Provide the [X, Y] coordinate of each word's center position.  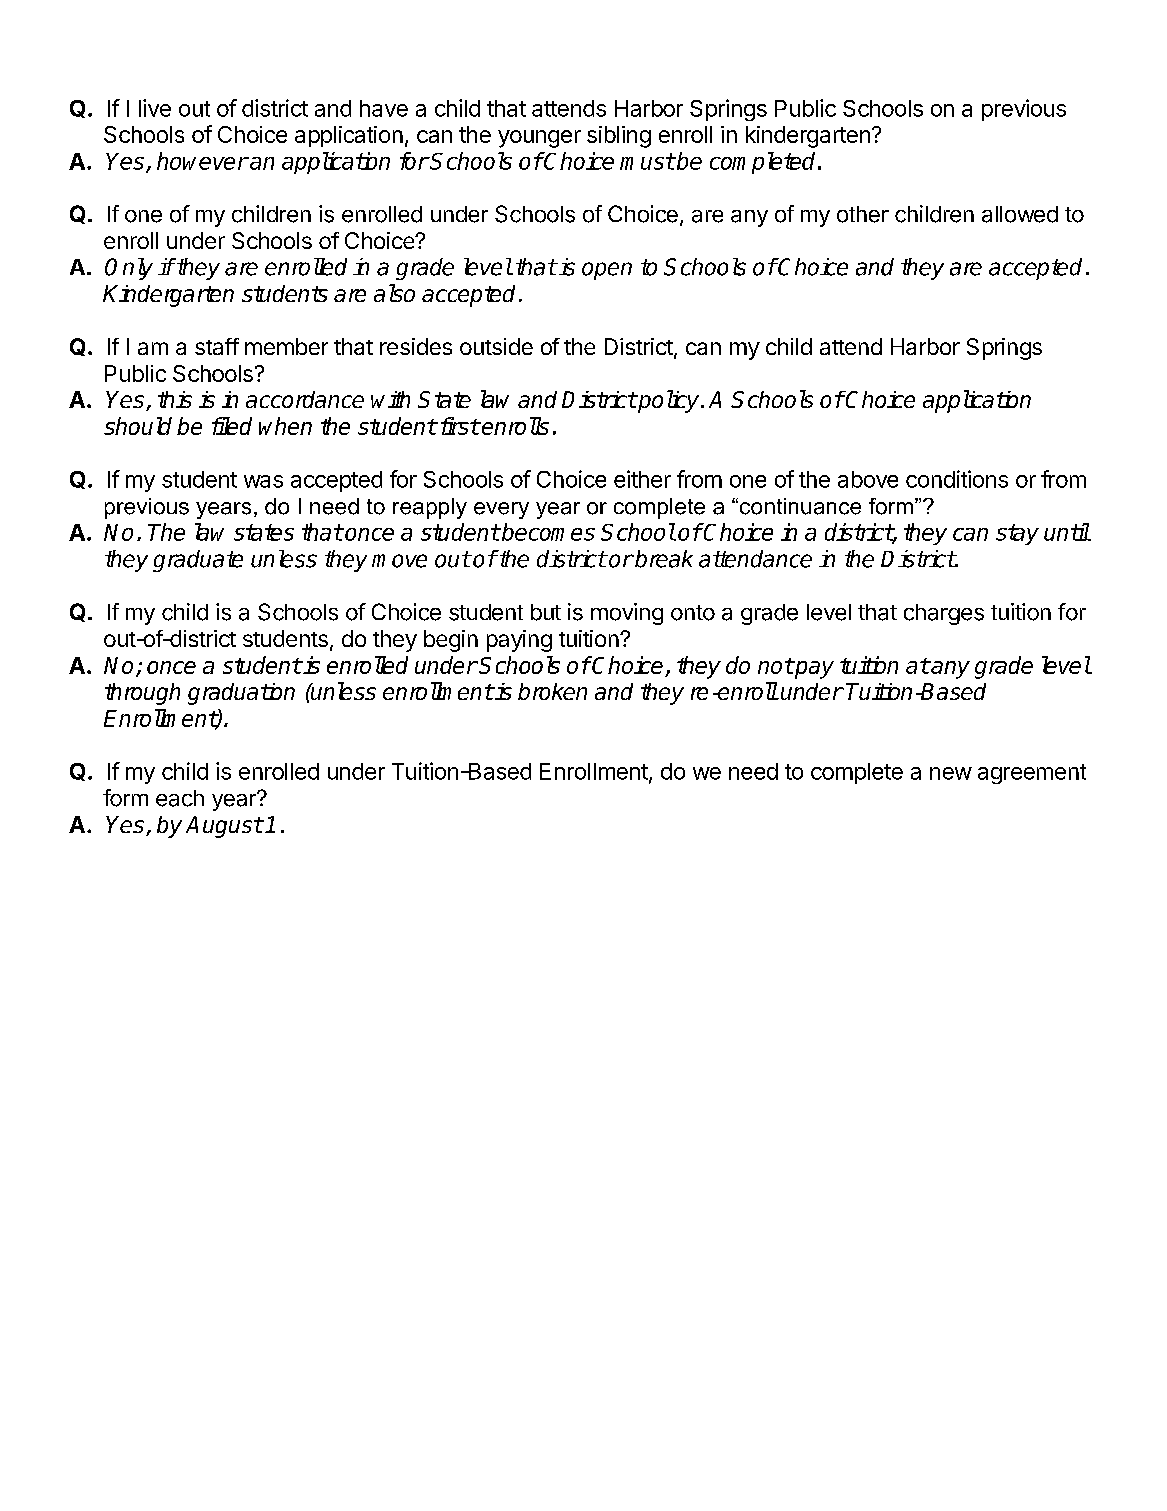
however [202, 161]
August [224, 827]
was [263, 481]
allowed [1020, 214]
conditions [957, 479]
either [642, 479]
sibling [619, 137]
